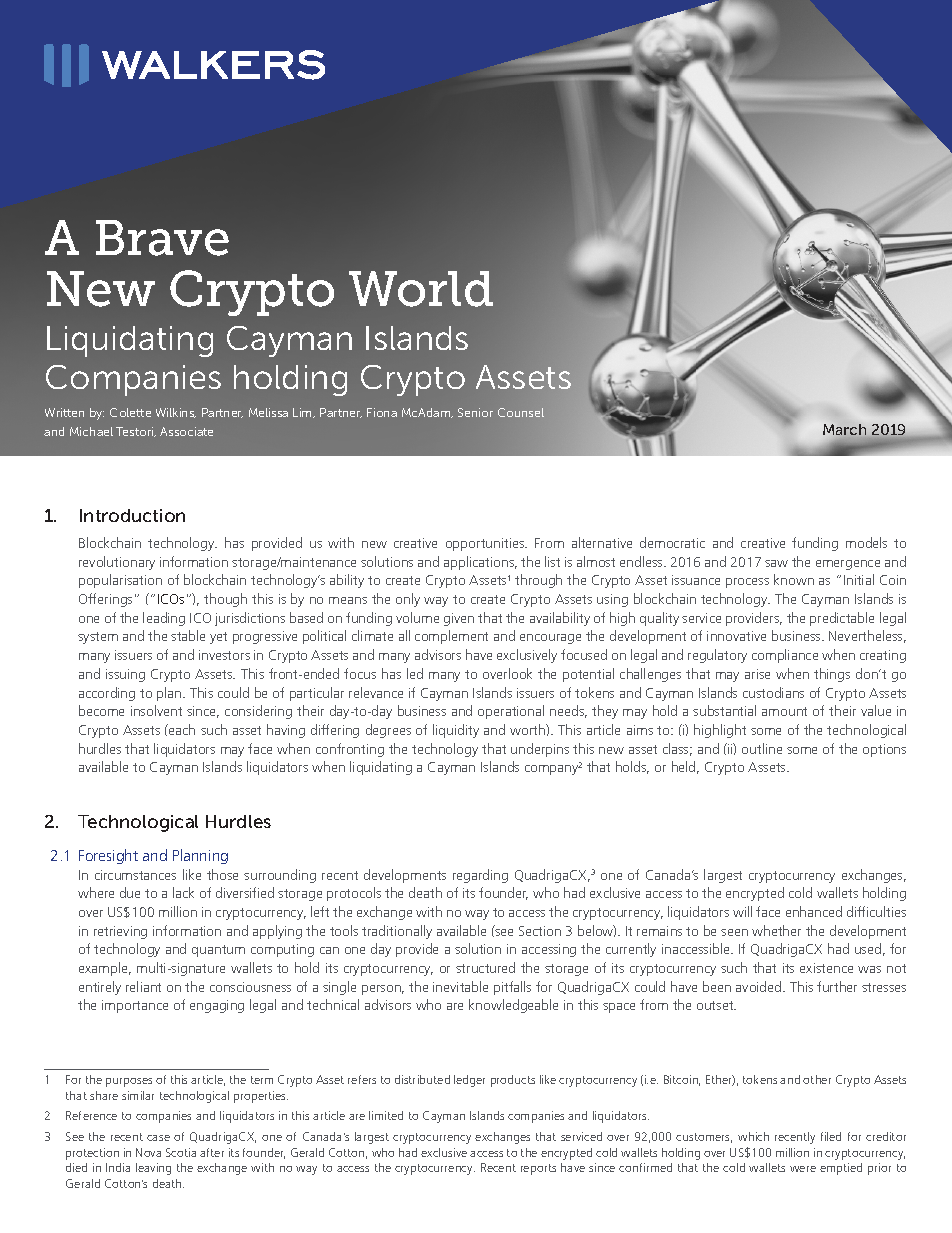 The height and width of the screenshot is (1233, 952). Describe the element at coordinates (421, 289) in the screenshot. I see `World` at that location.
